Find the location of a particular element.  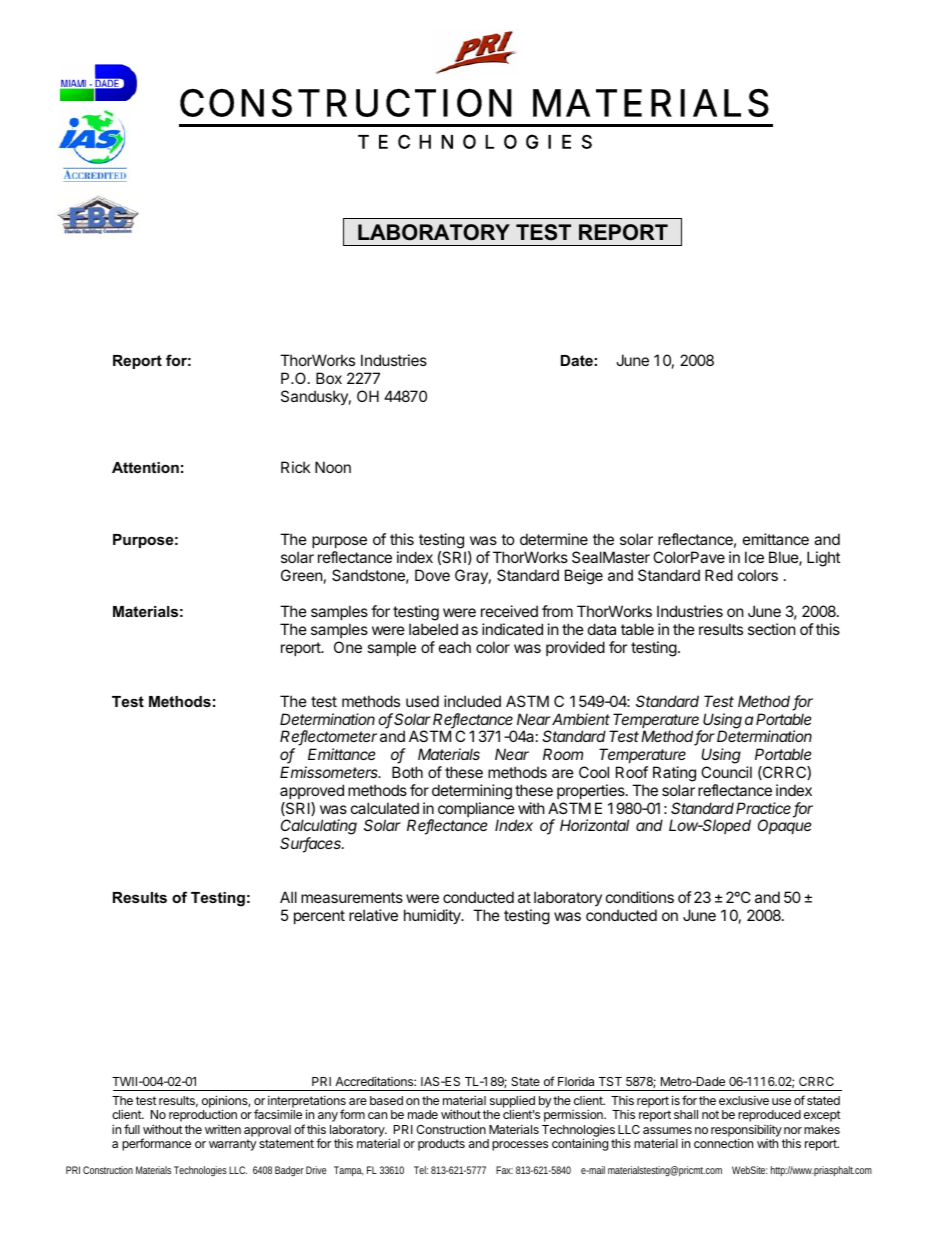

section is located at coordinates (772, 629).
